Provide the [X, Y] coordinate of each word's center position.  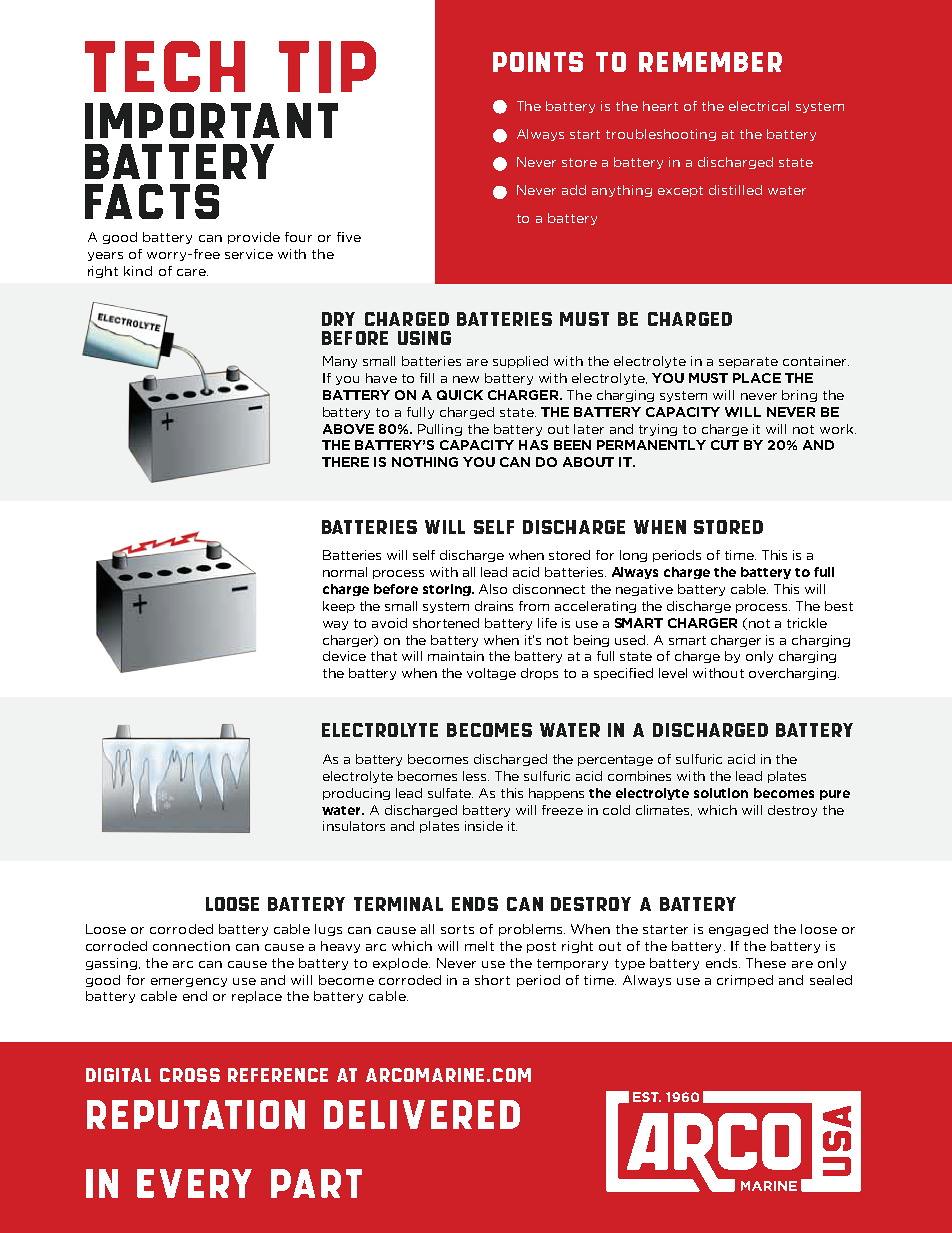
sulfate [450, 793]
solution [721, 793]
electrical [759, 106]
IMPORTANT [211, 121]
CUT [725, 445]
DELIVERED [422, 1114]
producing [356, 794]
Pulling [440, 430]
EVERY [194, 1183]
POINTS [538, 62]
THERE [345, 462]
